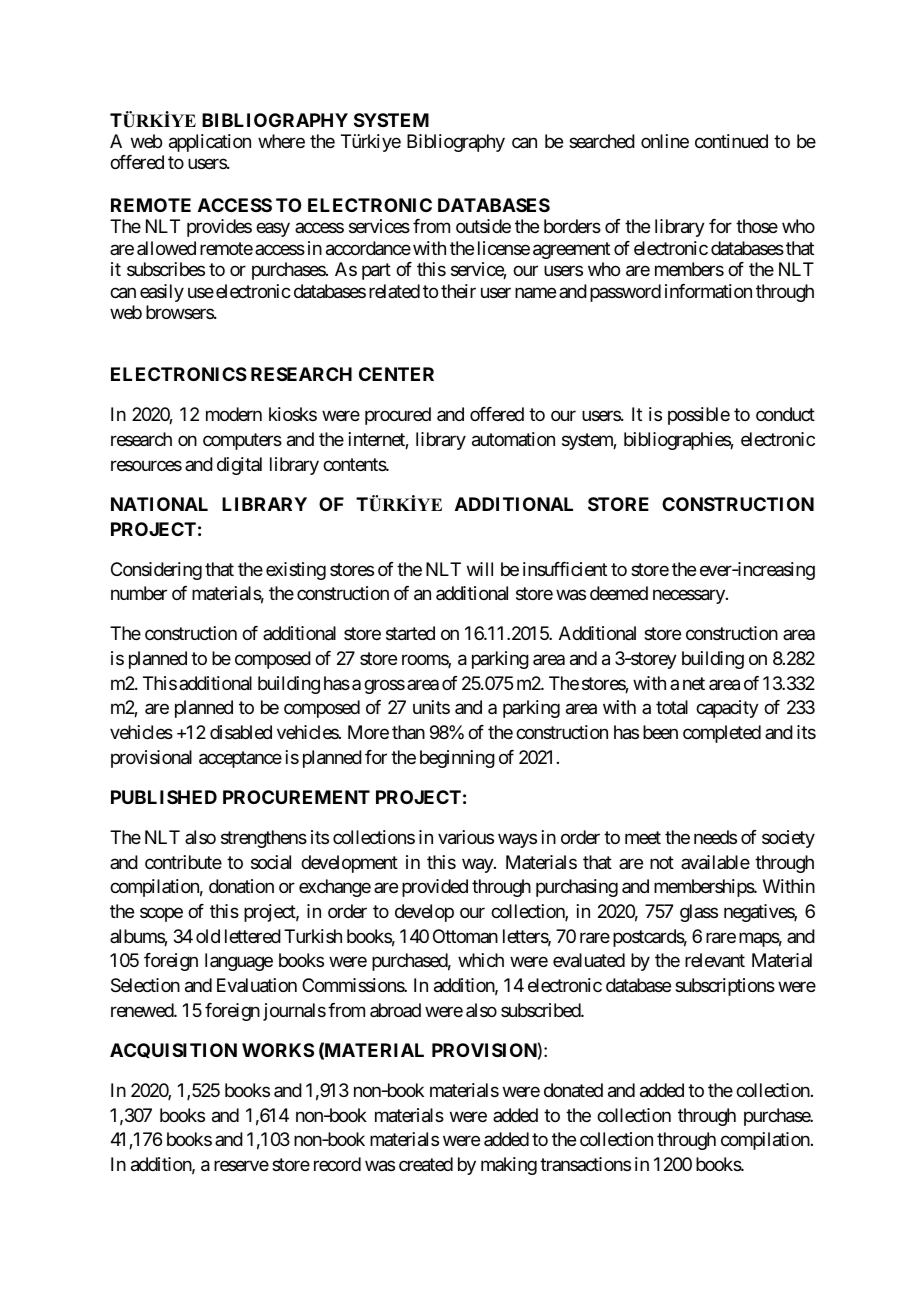  What do you see at coordinates (426, 1164) in the screenshot?
I see `created` at bounding box center [426, 1164].
